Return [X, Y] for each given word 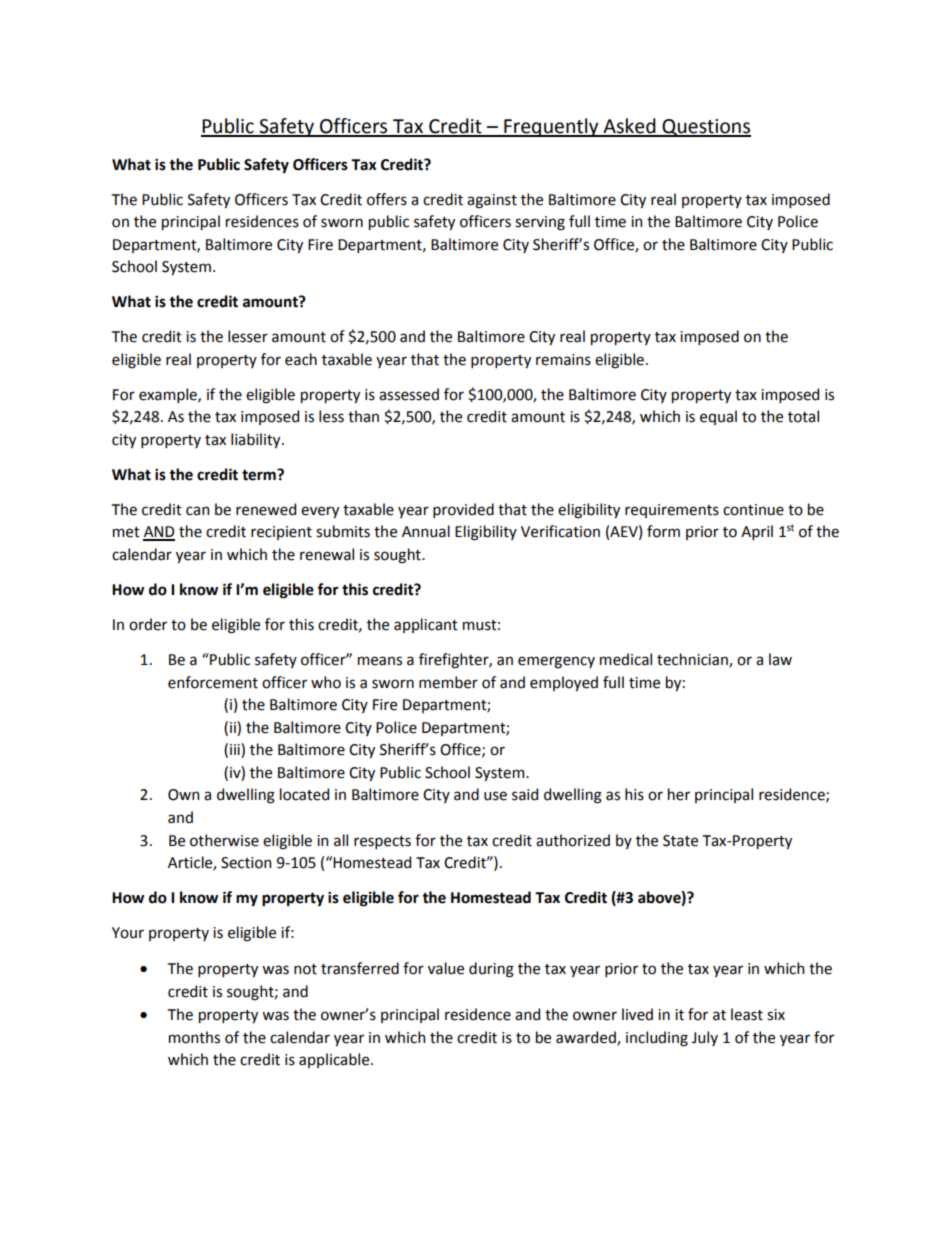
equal [718, 417]
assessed [409, 394]
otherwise [224, 840]
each [301, 359]
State [680, 841]
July [705, 1038]
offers [387, 199]
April [757, 532]
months [194, 1037]
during [491, 970]
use [495, 796]
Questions [705, 128]
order [148, 624]
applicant [426, 625]
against [492, 201]
